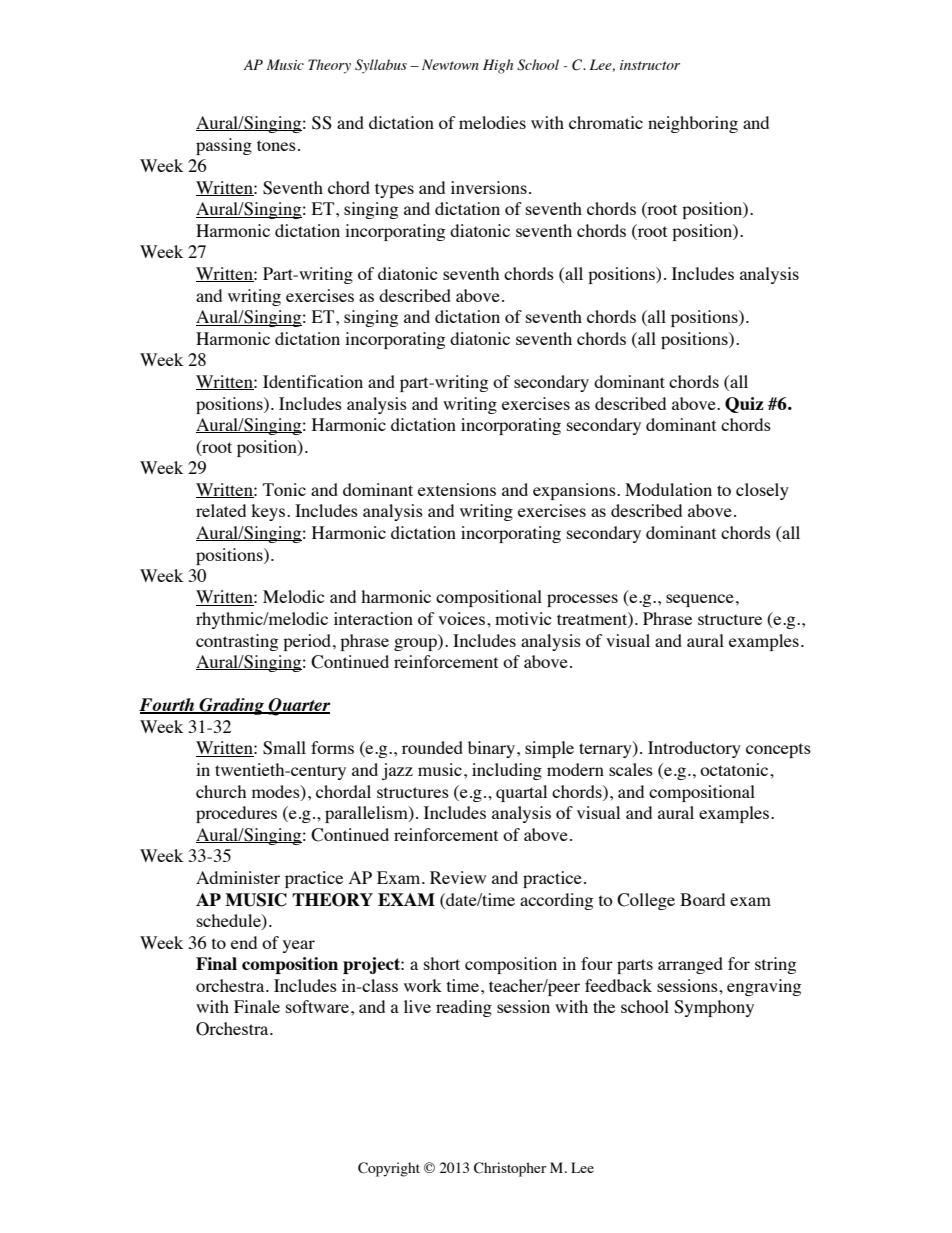 This screenshot has height=1233, width=952. I want to click on Identification, so click(313, 381).
